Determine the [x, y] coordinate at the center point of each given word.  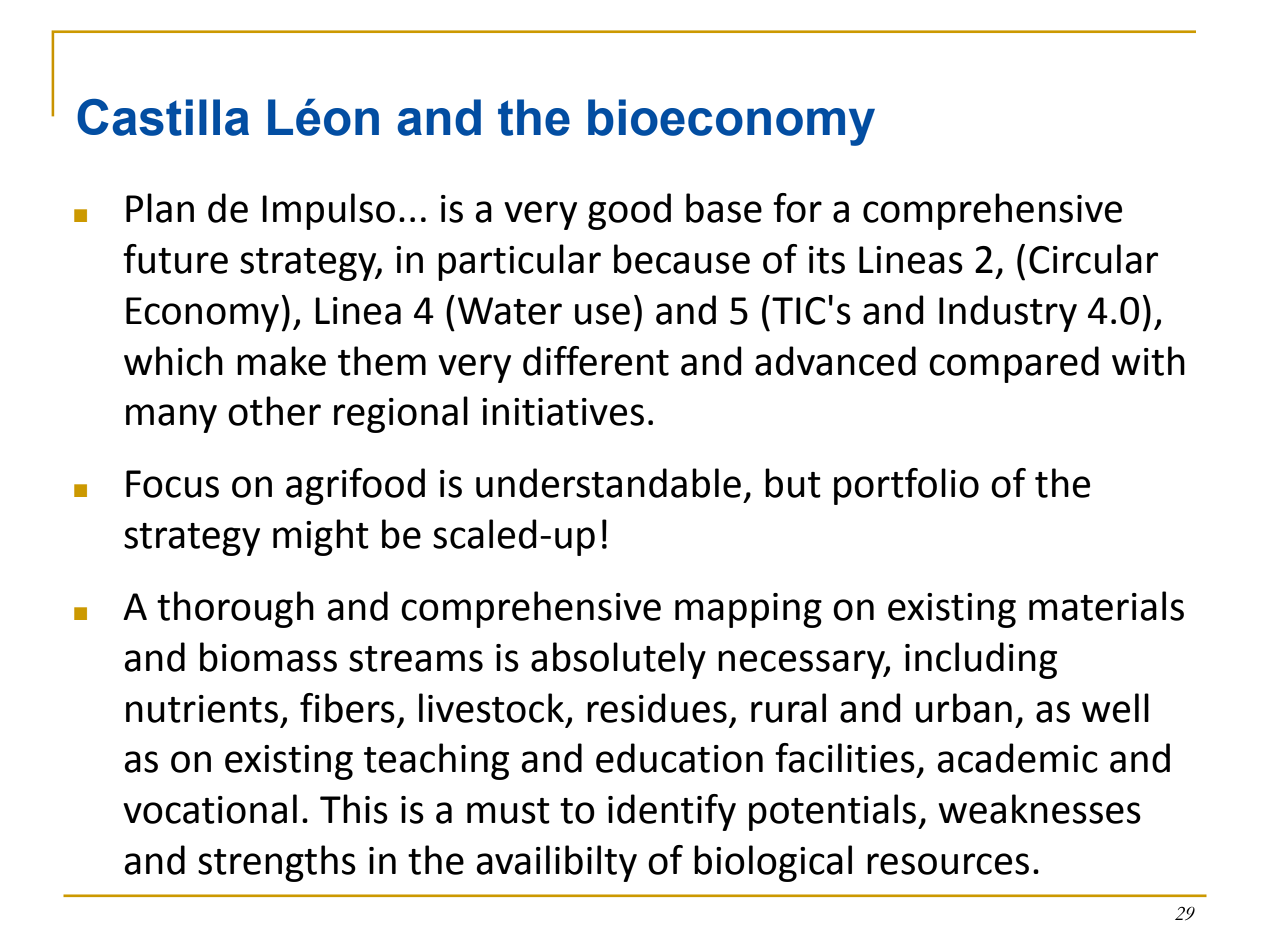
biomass [268, 657]
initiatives [563, 412]
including [981, 660]
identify [672, 812]
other [274, 411]
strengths [277, 863]
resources [948, 864]
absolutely [618, 660]
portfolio [906, 486]
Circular [1093, 259]
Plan [160, 208]
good [629, 211]
